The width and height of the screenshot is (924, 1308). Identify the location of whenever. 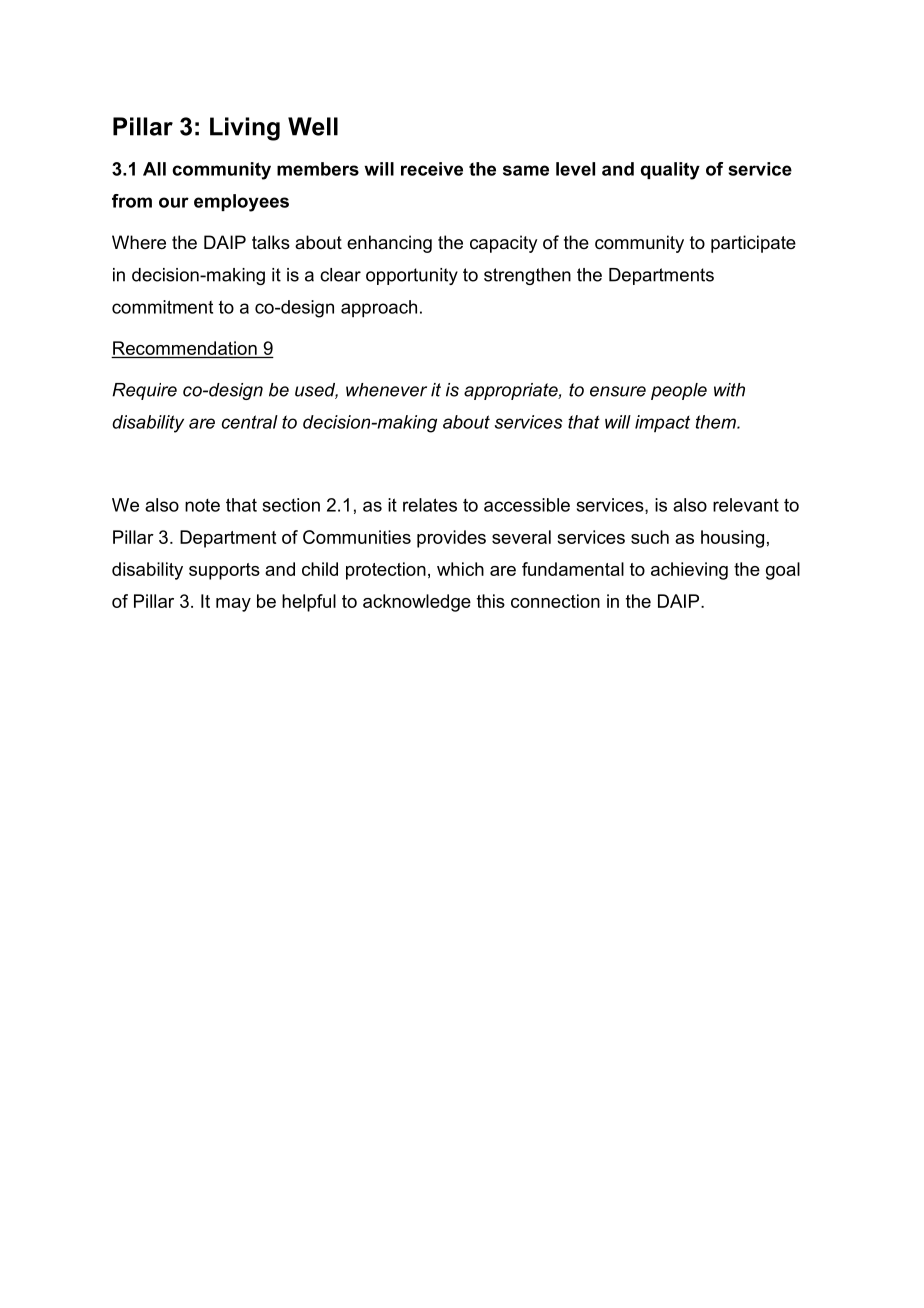
(386, 390).
